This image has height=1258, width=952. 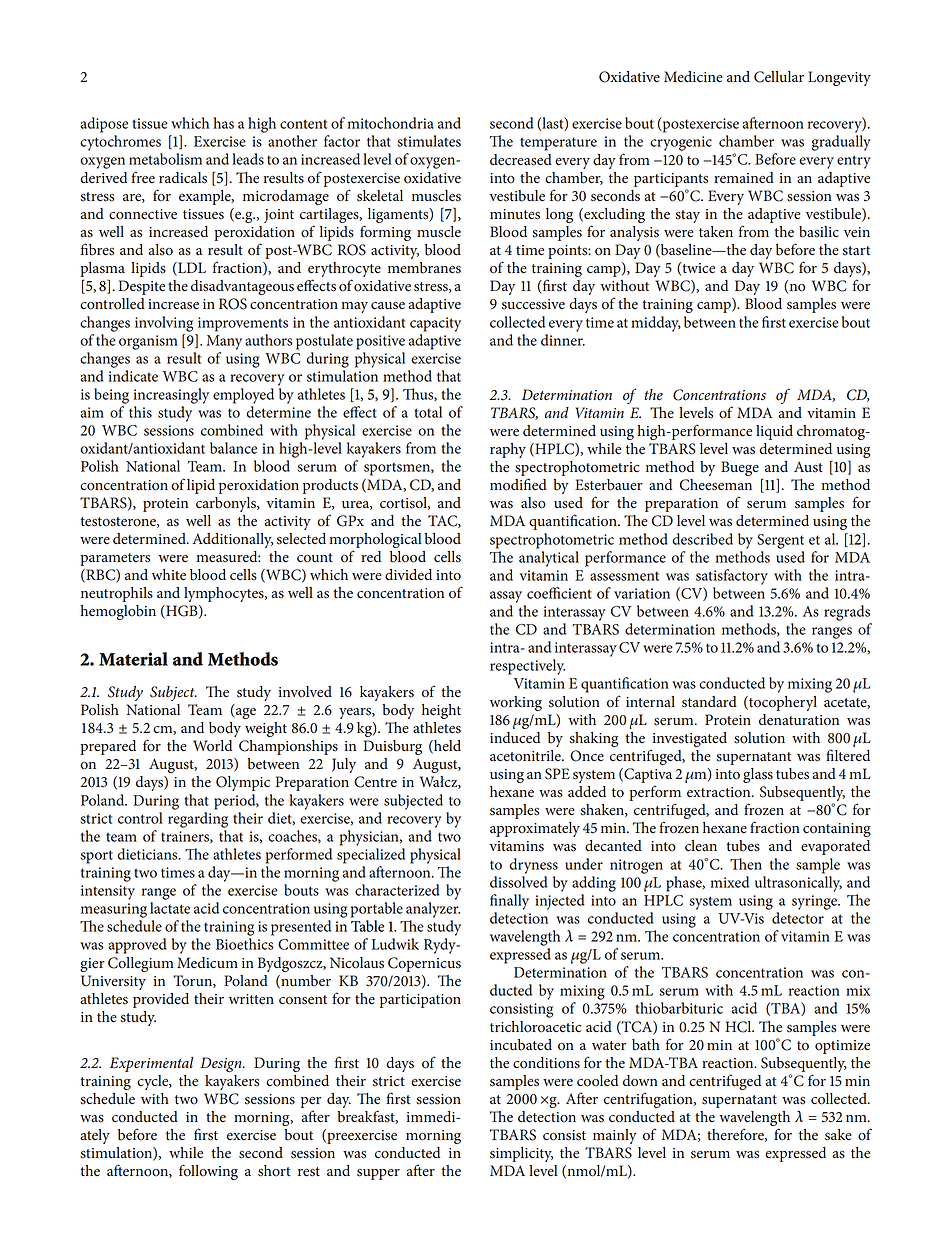 What do you see at coordinates (118, 612) in the image?
I see `hemoglobin` at bounding box center [118, 612].
